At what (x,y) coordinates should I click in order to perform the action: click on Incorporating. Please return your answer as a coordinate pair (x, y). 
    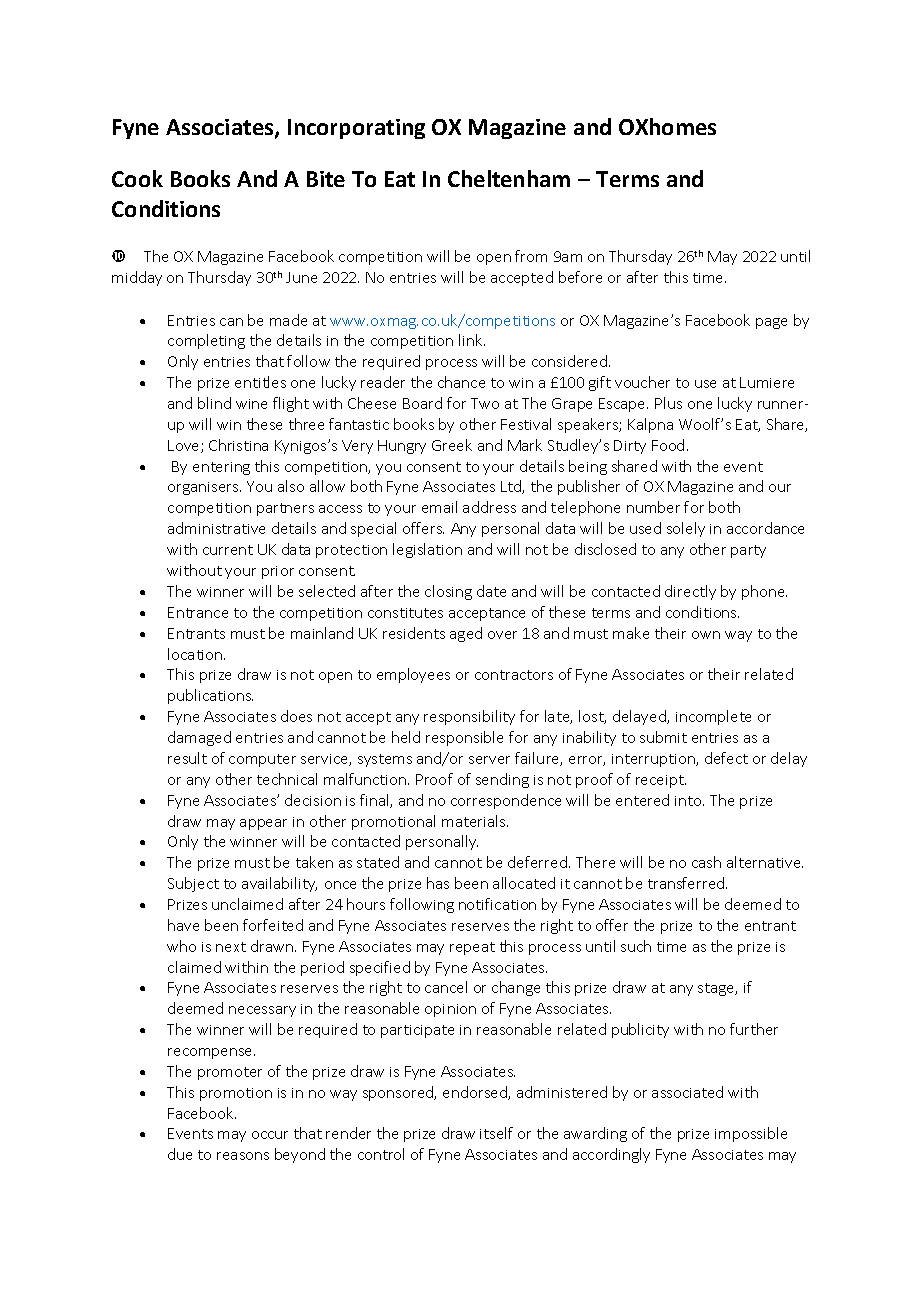
    Looking at the image, I should click on (356, 129).
